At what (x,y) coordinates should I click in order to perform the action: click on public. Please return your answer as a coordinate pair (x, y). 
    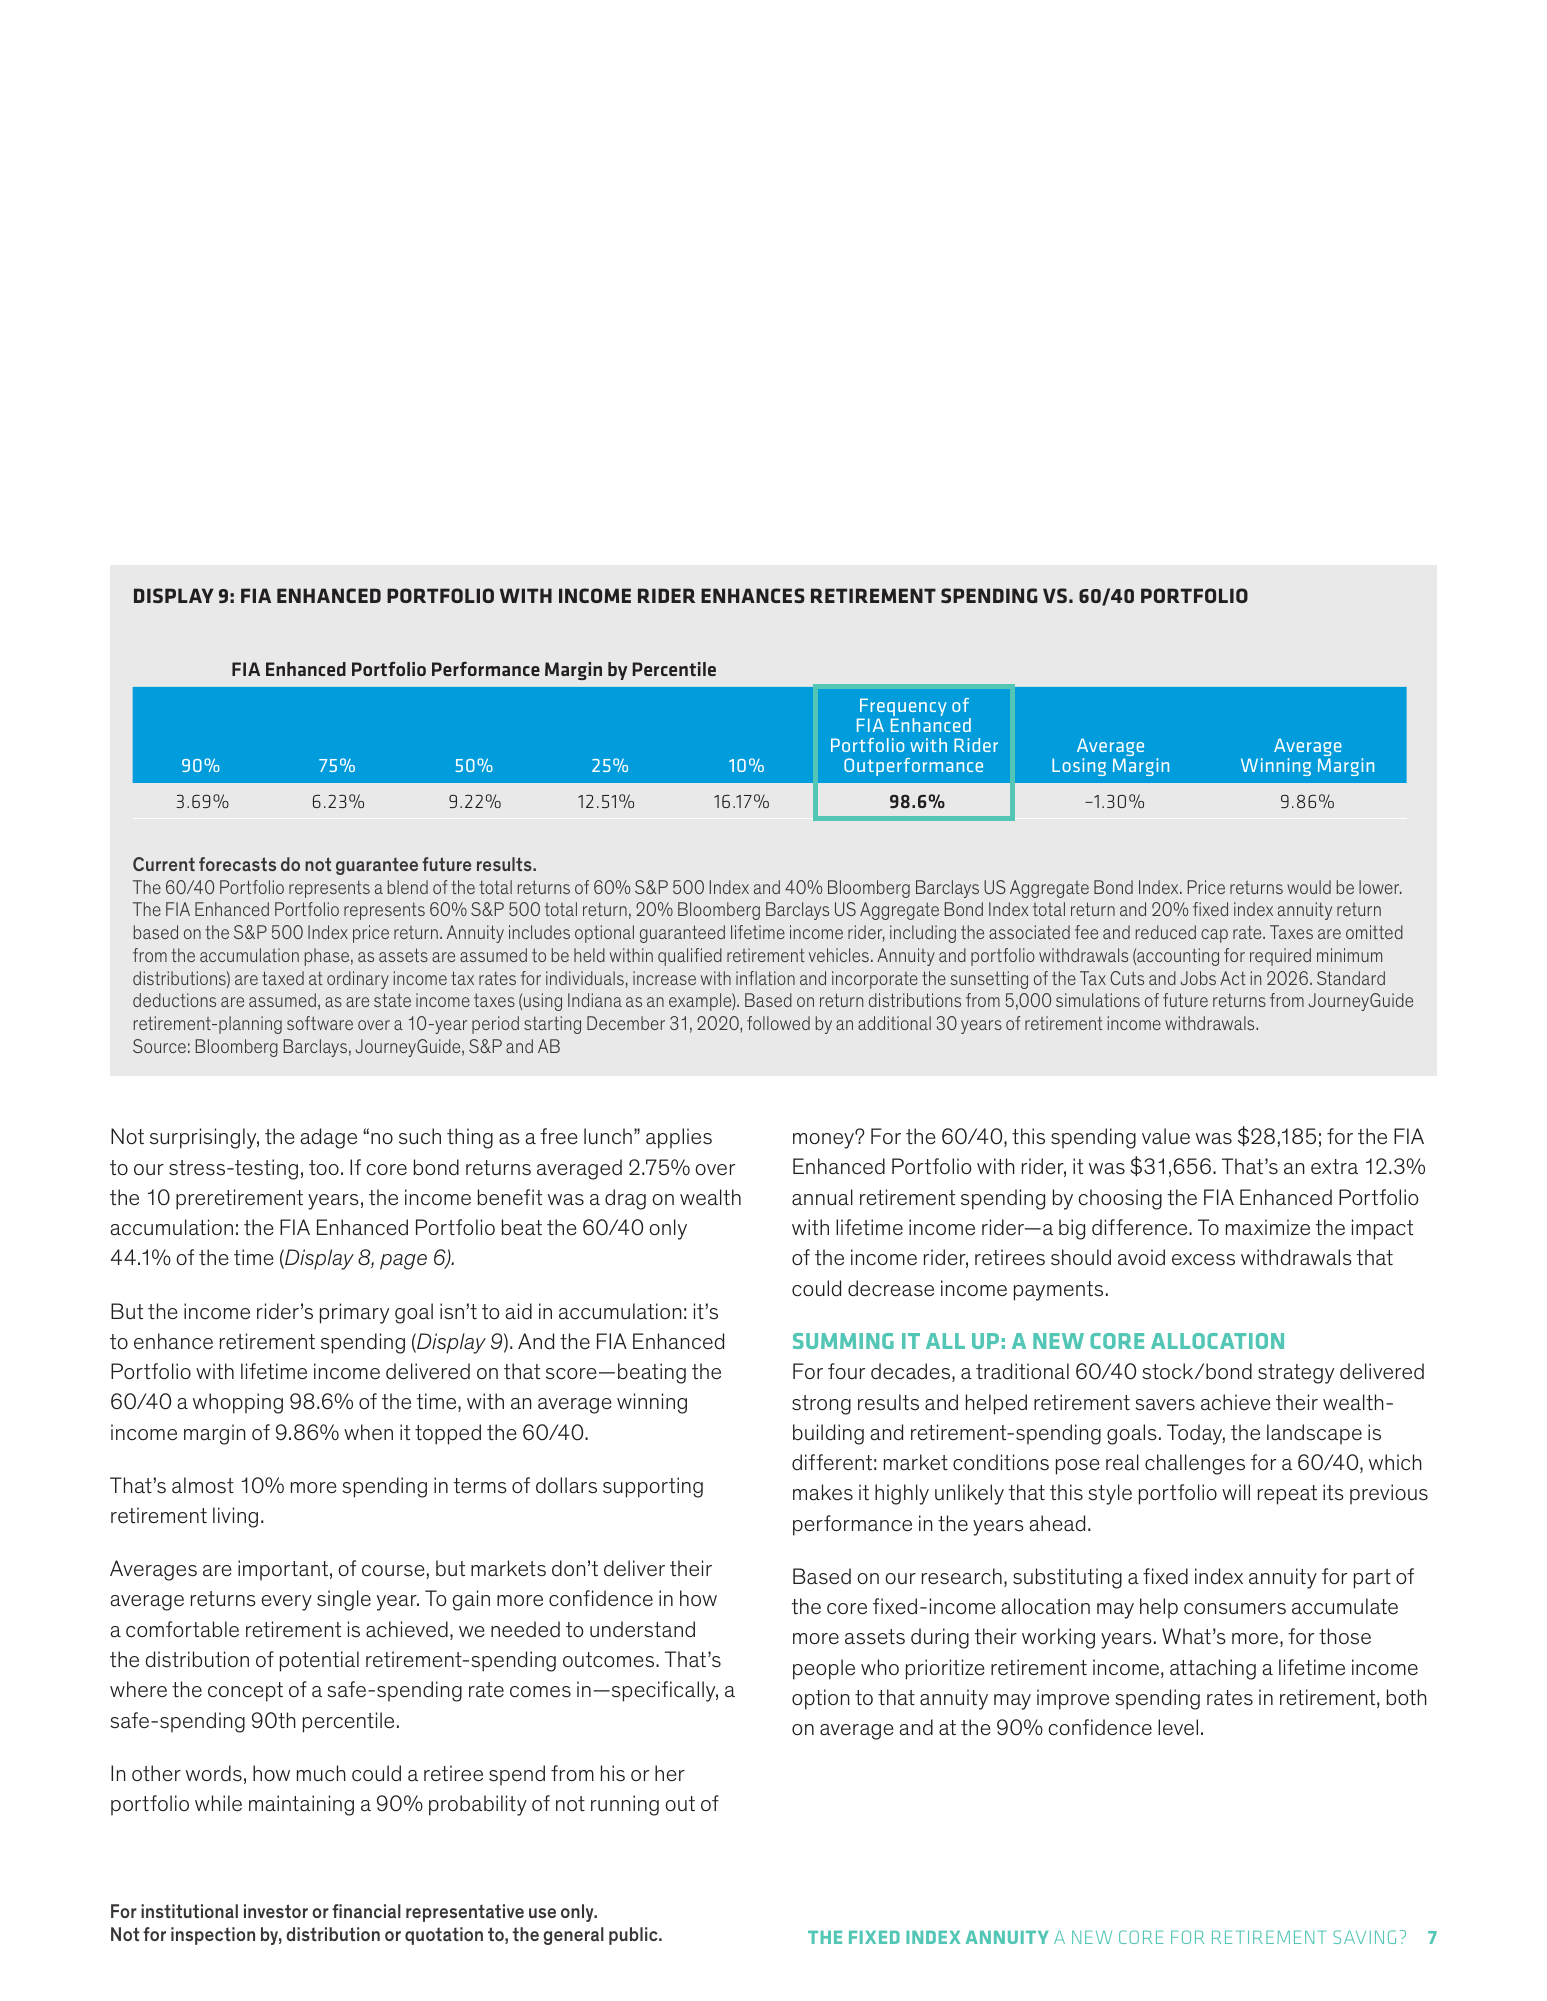
    Looking at the image, I should click on (634, 1936).
